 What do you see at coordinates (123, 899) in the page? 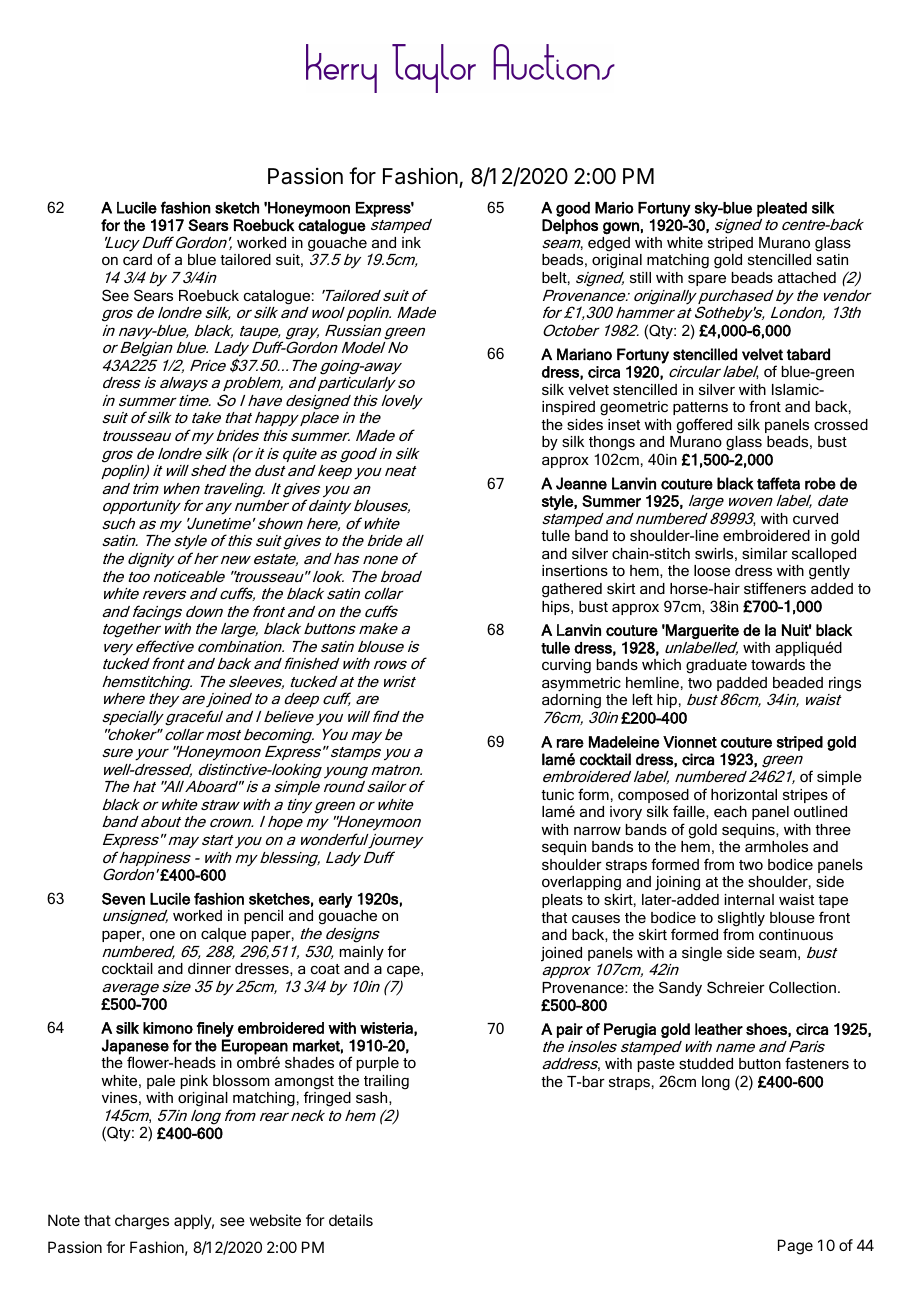
I see `Seven` at bounding box center [123, 899].
